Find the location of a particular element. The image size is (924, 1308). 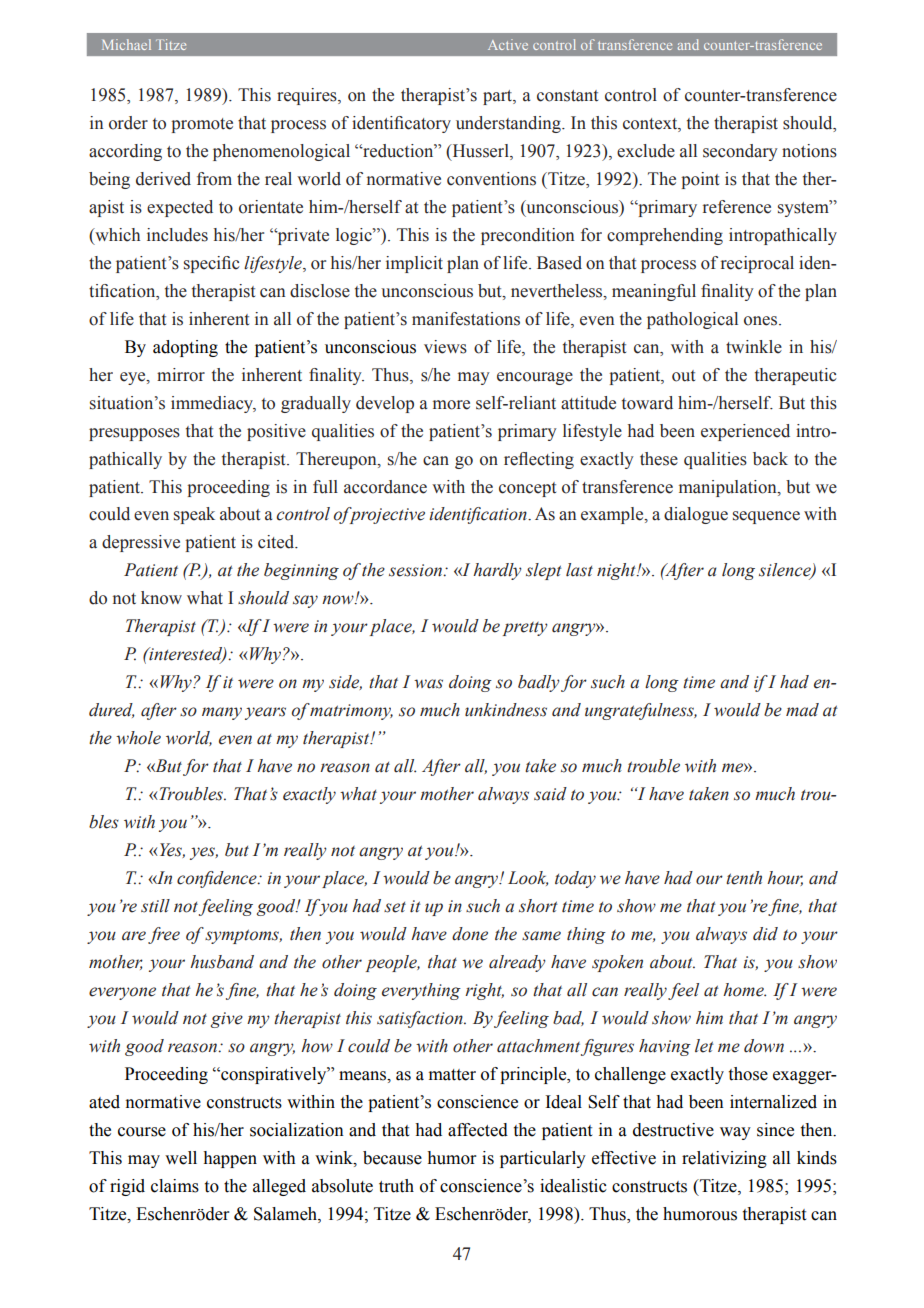

adopting is located at coordinates (185, 348).
